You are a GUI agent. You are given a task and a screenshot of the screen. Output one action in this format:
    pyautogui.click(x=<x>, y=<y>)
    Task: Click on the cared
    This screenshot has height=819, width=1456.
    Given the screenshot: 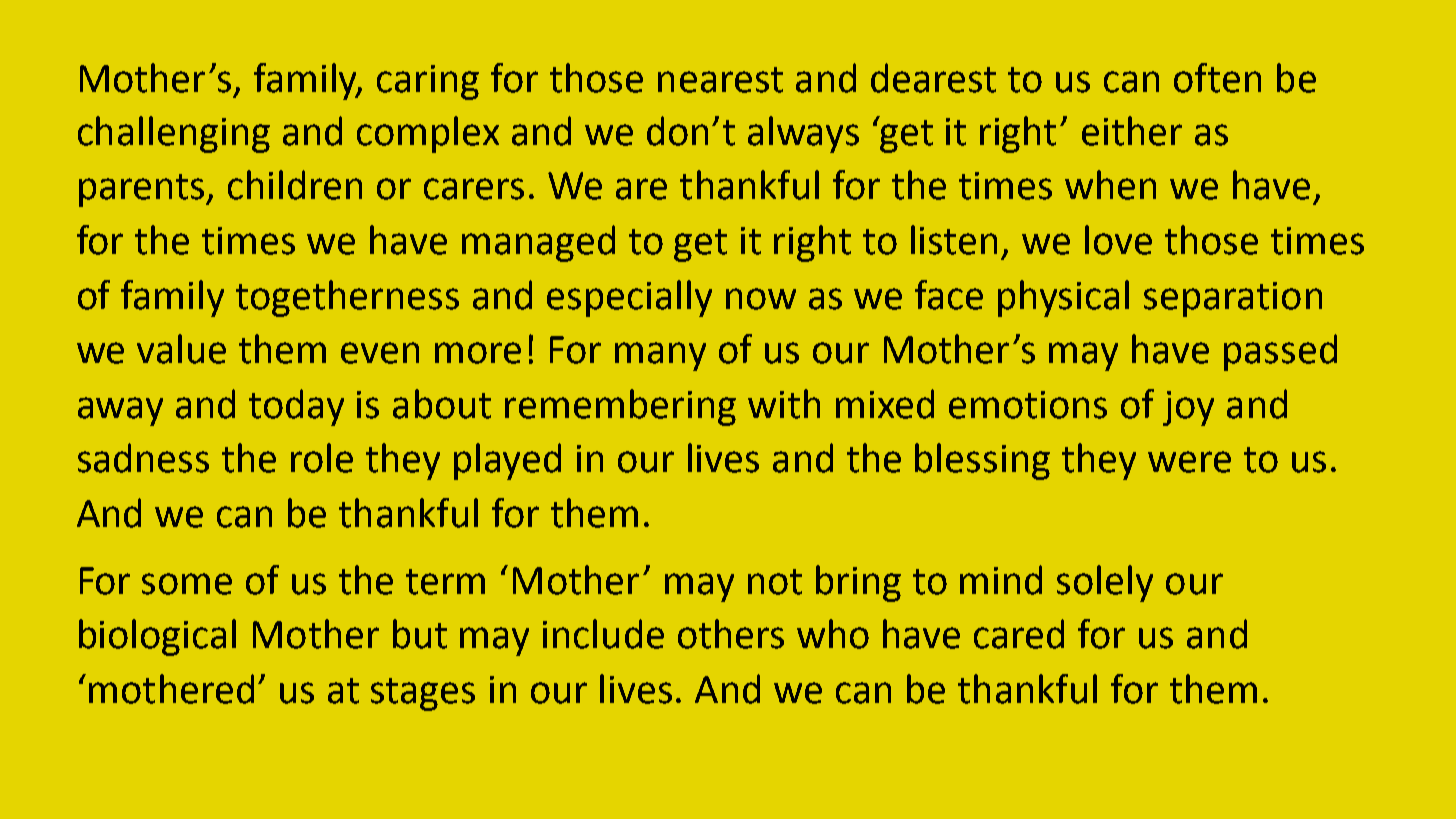 What is the action you would take?
    pyautogui.click(x=1019, y=634)
